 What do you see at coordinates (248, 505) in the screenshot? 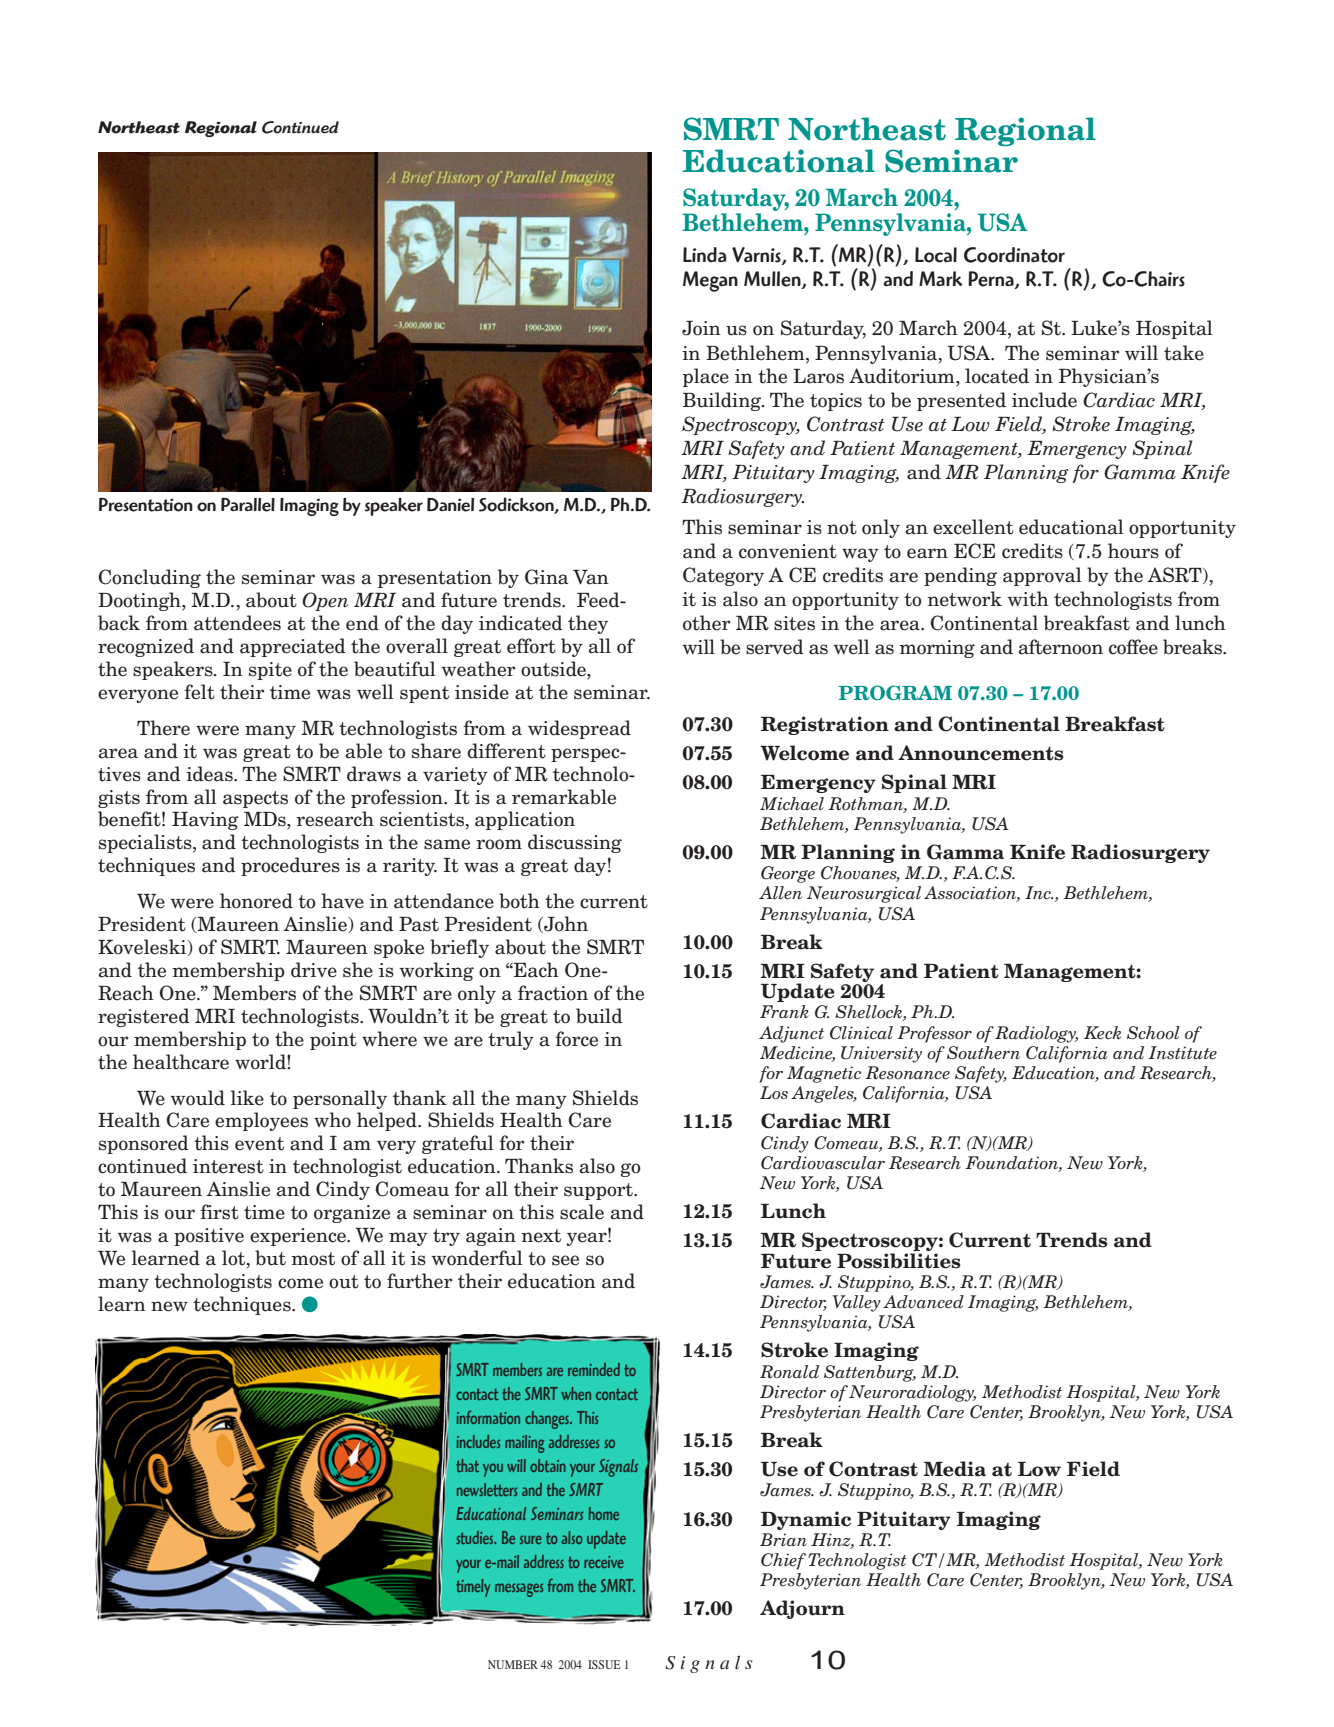
I see `Parallel` at bounding box center [248, 505].
